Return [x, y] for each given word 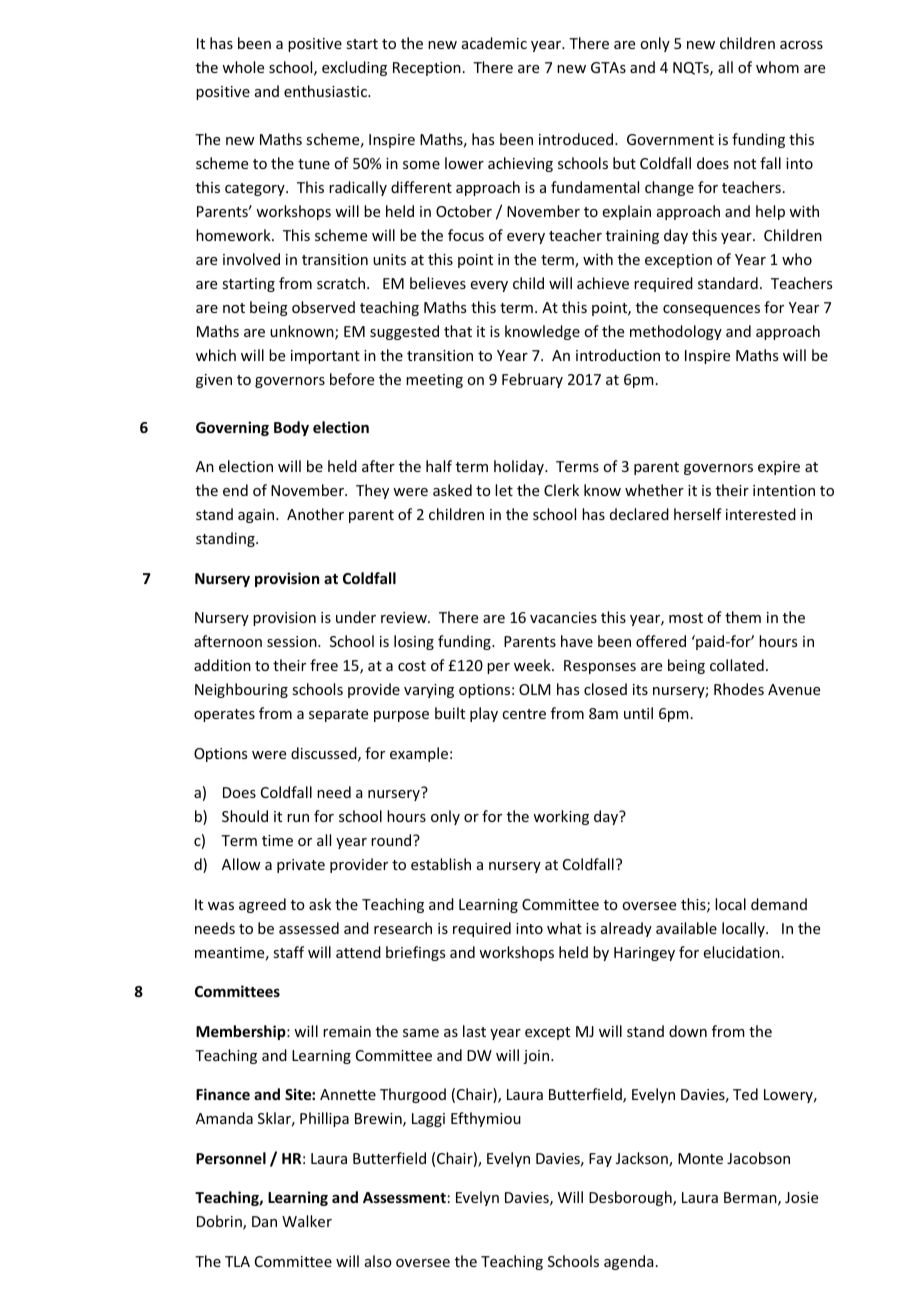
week [533, 665]
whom [777, 67]
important [325, 357]
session [293, 641]
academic [494, 43]
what [564, 928]
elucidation [742, 952]
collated [737, 665]
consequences [711, 310]
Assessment [404, 1197]
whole [243, 67]
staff [288, 952]
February [532, 380]
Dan [264, 1221]
